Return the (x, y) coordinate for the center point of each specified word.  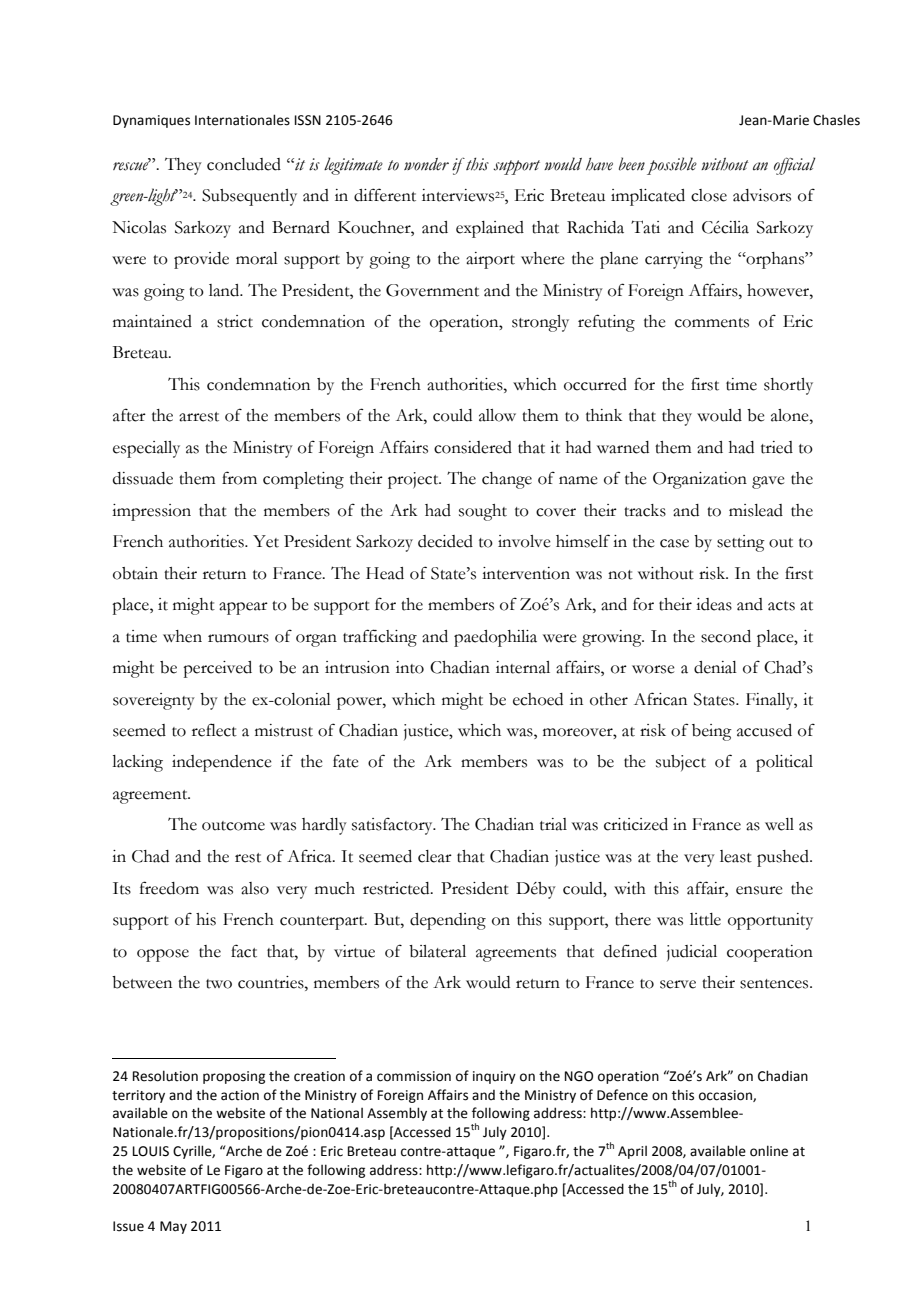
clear (435, 856)
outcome (233, 826)
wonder (426, 164)
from (239, 478)
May (173, 1227)
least (736, 856)
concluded (244, 164)
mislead (756, 510)
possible (672, 166)
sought (483, 512)
